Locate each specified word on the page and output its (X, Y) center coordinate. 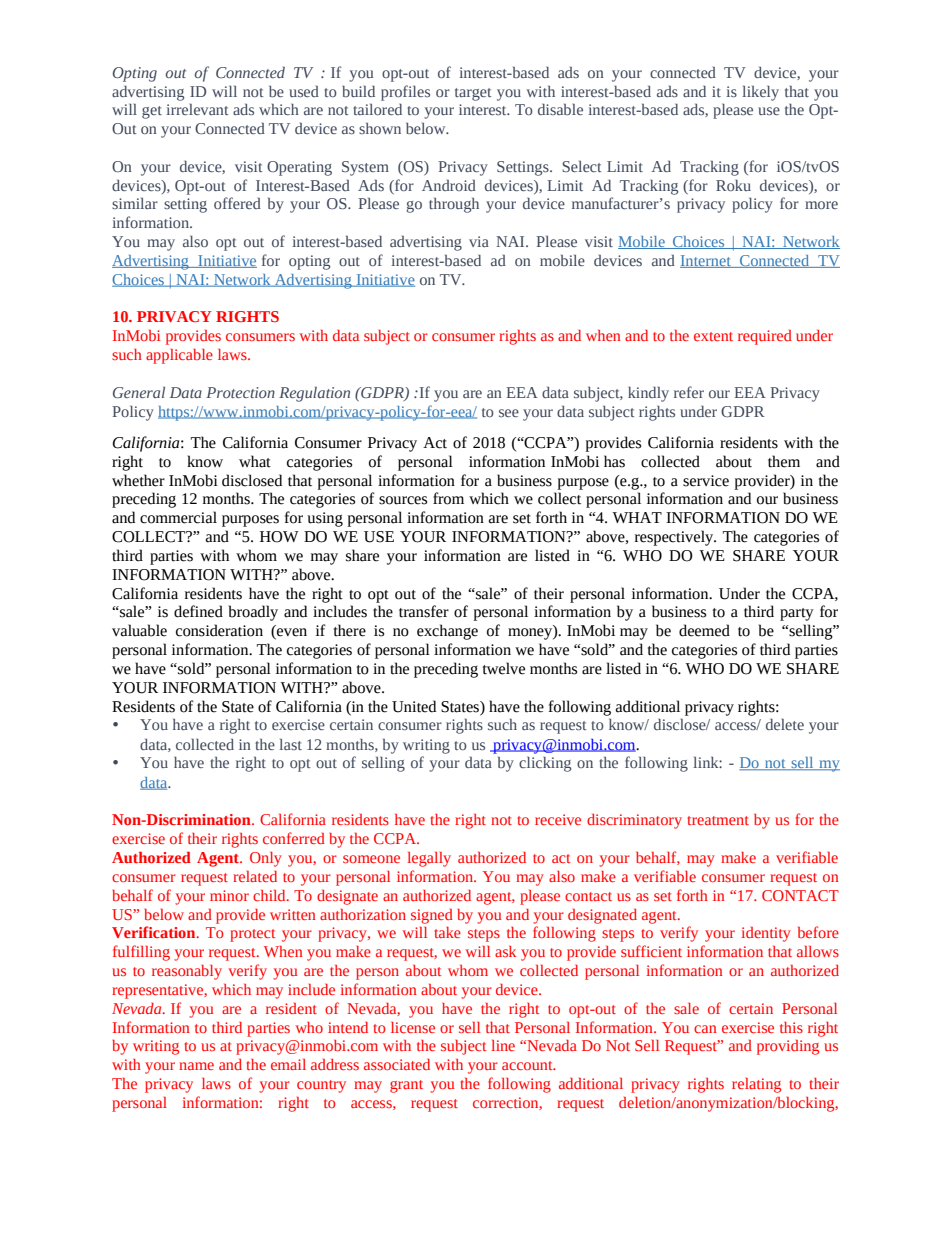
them (784, 461)
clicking (545, 764)
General (139, 392)
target (473, 94)
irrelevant (197, 109)
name (196, 1066)
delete (785, 724)
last (290, 744)
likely (760, 93)
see (509, 413)
